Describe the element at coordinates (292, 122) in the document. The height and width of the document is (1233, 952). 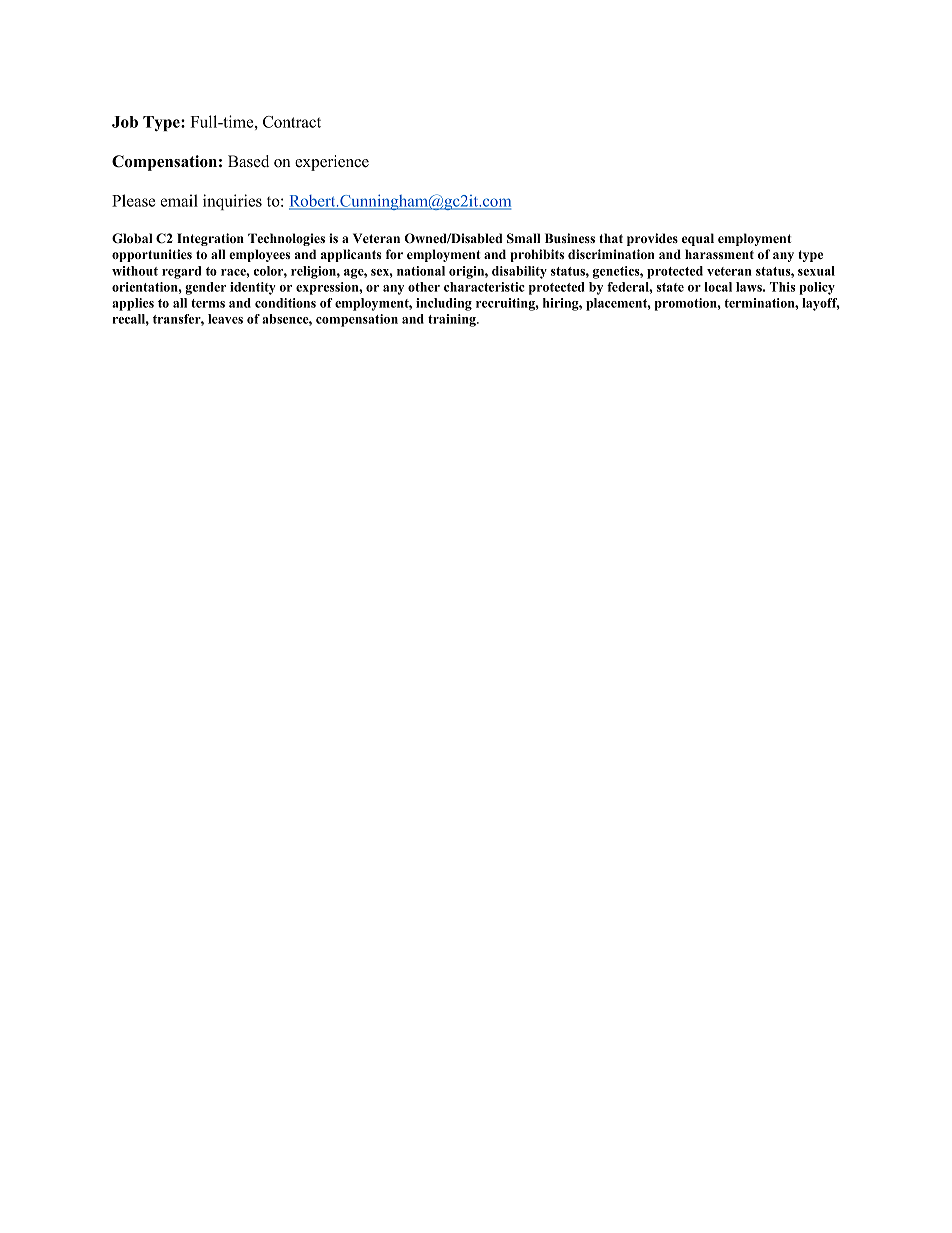
I see `Contract` at that location.
